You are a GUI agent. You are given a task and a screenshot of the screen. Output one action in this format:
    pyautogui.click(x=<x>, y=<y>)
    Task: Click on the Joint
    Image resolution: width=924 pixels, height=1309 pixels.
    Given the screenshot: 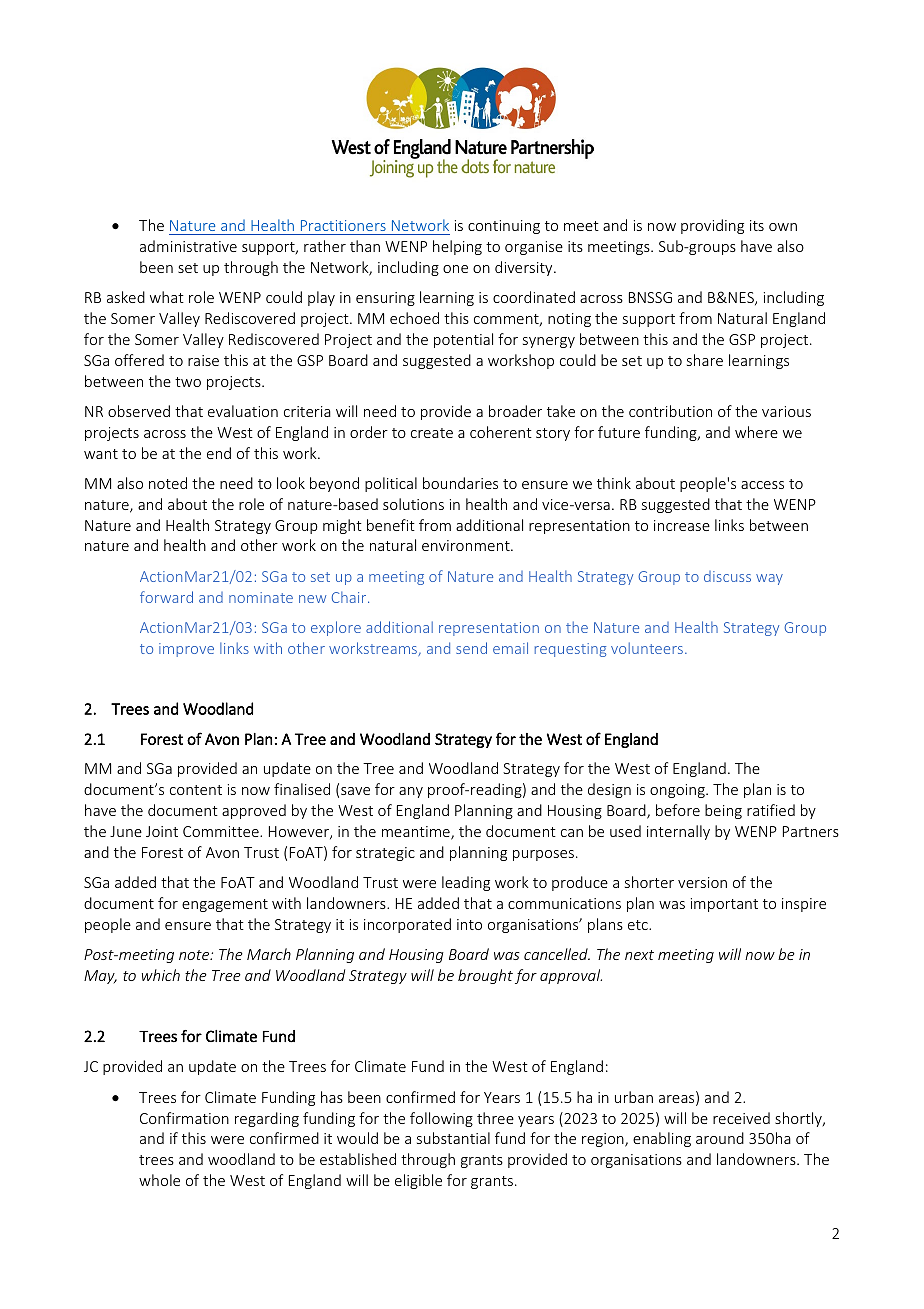 What is the action you would take?
    pyautogui.click(x=162, y=831)
